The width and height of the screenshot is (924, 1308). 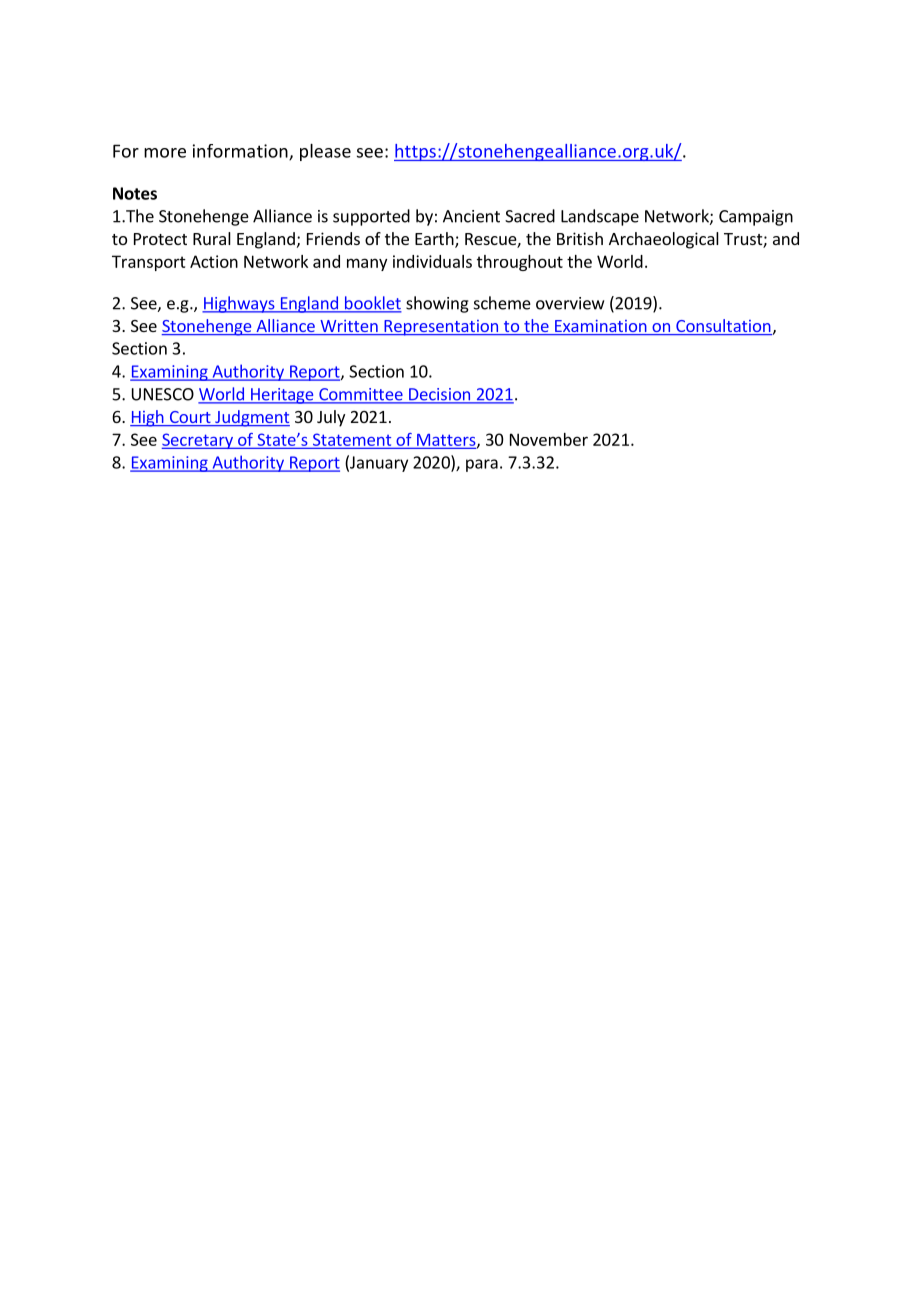 I want to click on November, so click(x=549, y=439).
